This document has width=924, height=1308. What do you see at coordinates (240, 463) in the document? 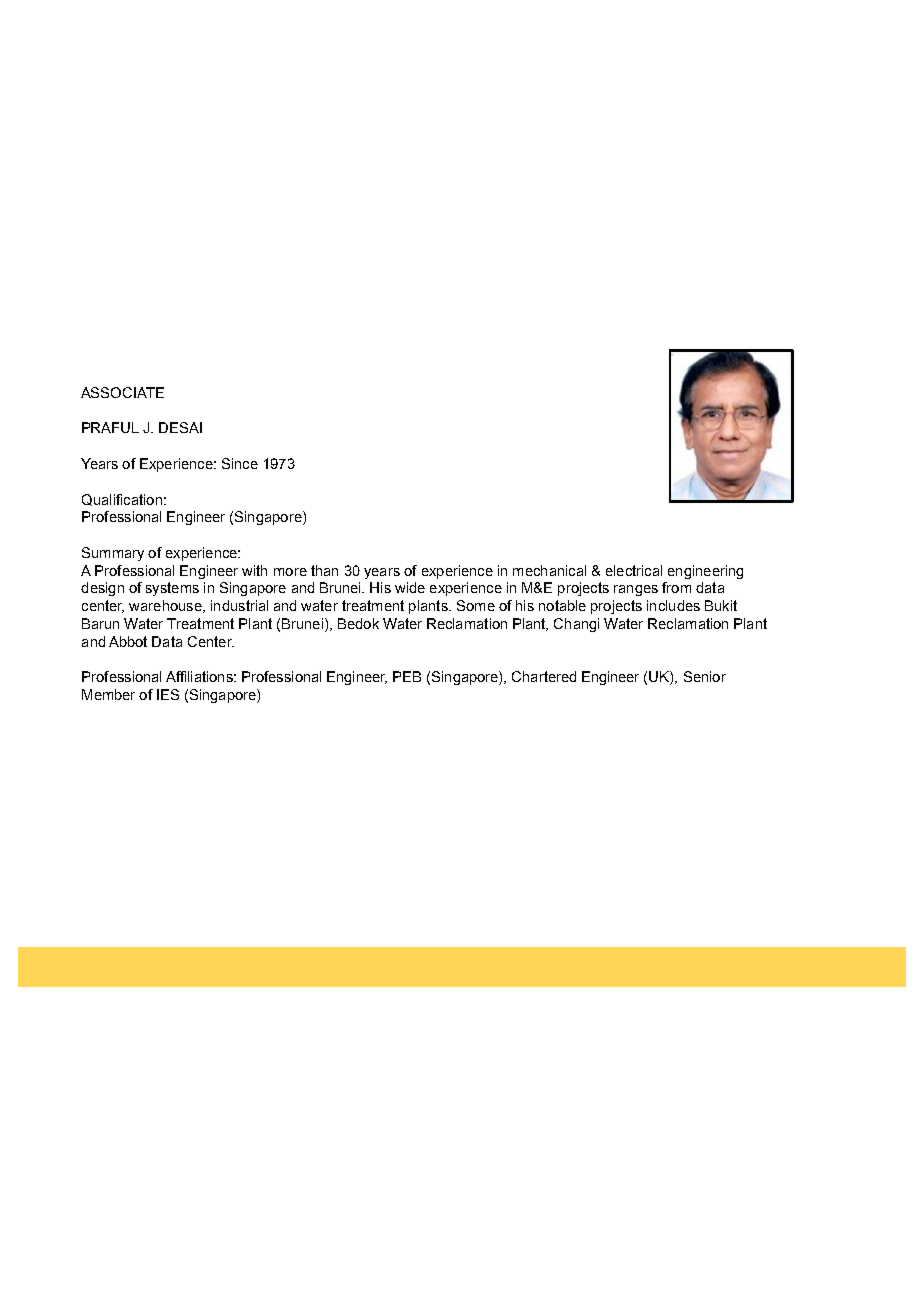
I see `Since` at bounding box center [240, 463].
